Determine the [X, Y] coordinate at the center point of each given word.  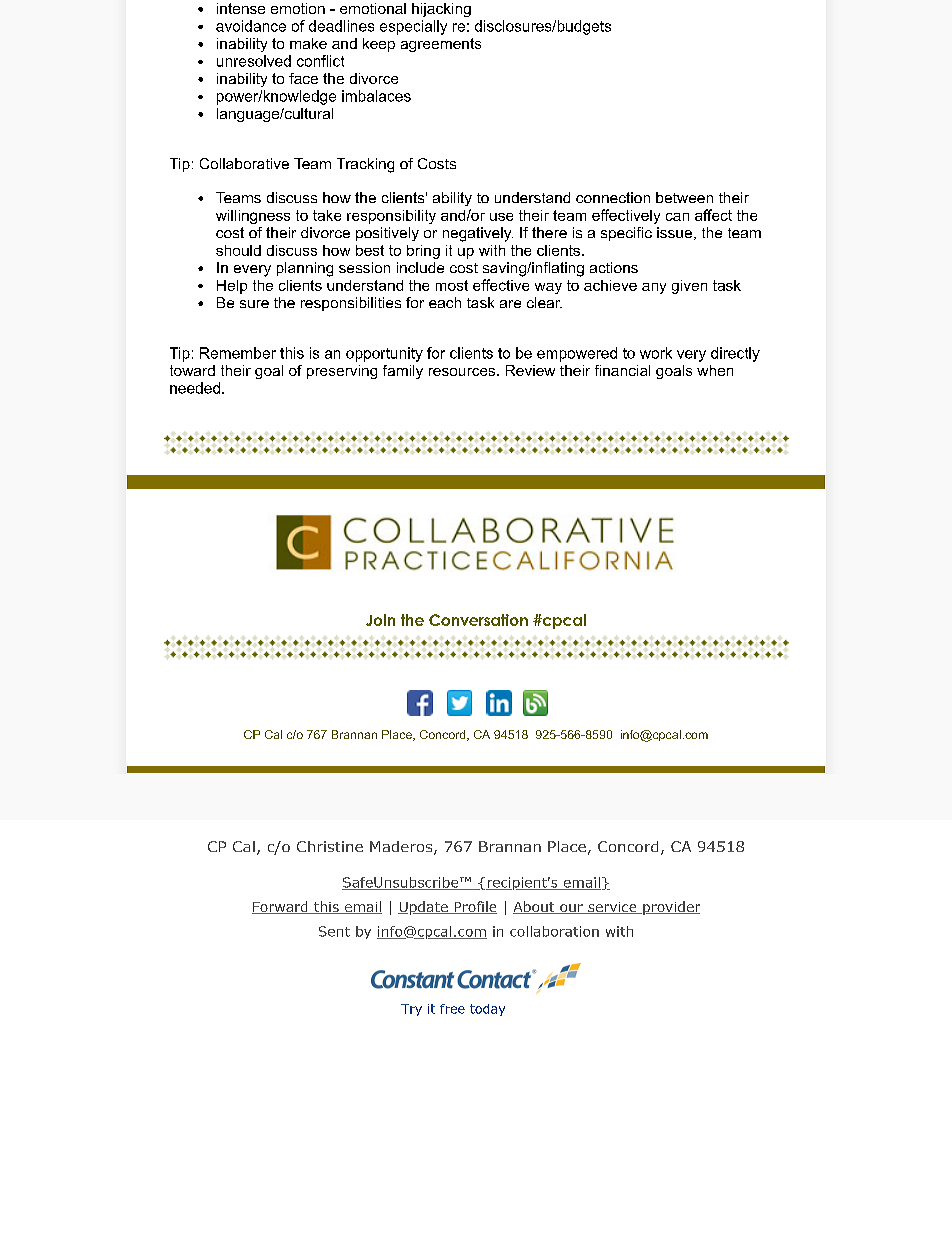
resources [463, 372]
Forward [281, 907]
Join [380, 620]
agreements [441, 45]
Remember [238, 353]
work [656, 353]
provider [670, 908]
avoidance [251, 26]
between [684, 197]
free [452, 1009]
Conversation [478, 620]
